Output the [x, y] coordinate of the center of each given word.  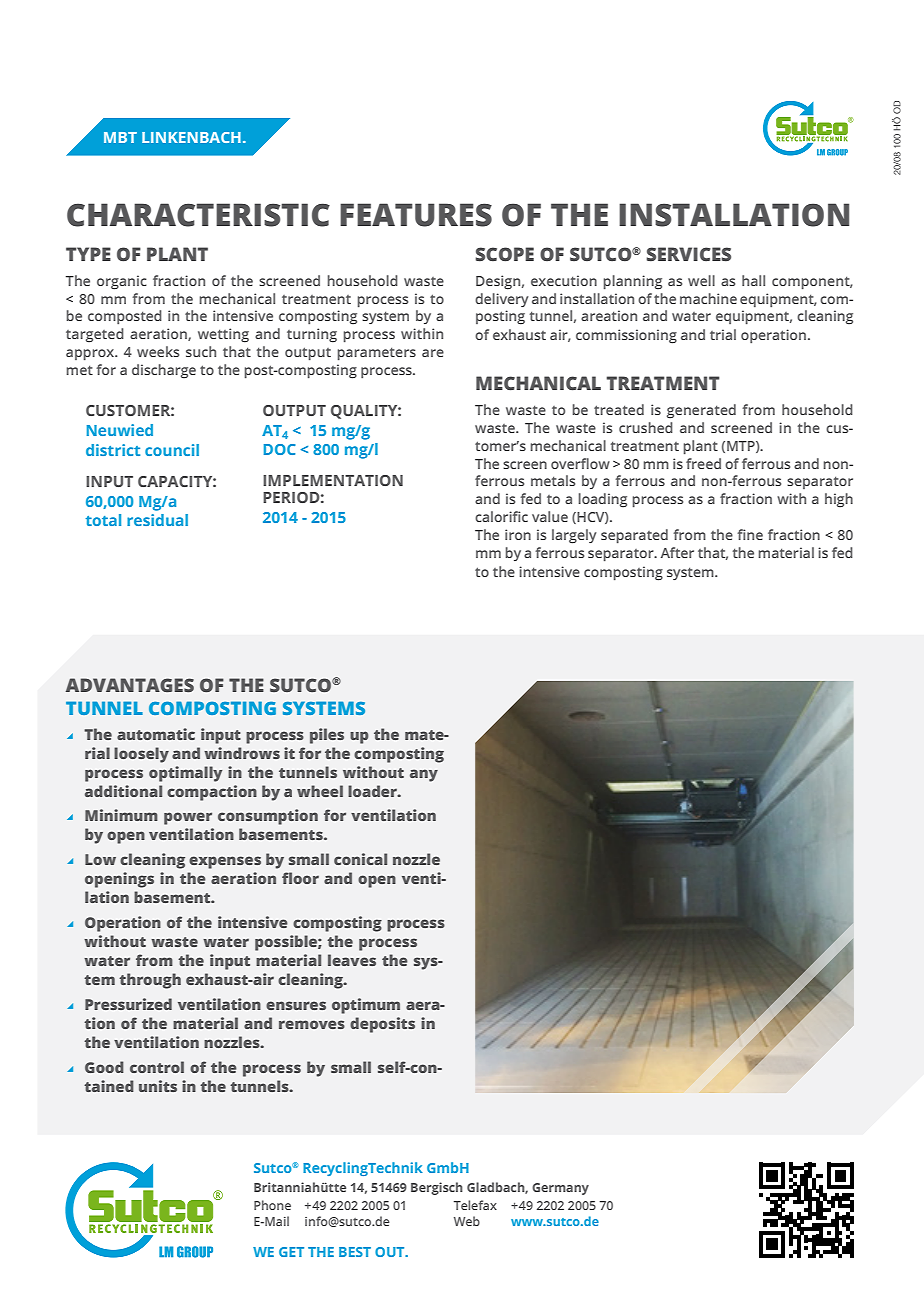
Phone [272, 1205]
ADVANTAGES [130, 685]
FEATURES [416, 215]
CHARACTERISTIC [198, 215]
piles [327, 736]
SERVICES [689, 254]
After [677, 552]
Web [467, 1221]
